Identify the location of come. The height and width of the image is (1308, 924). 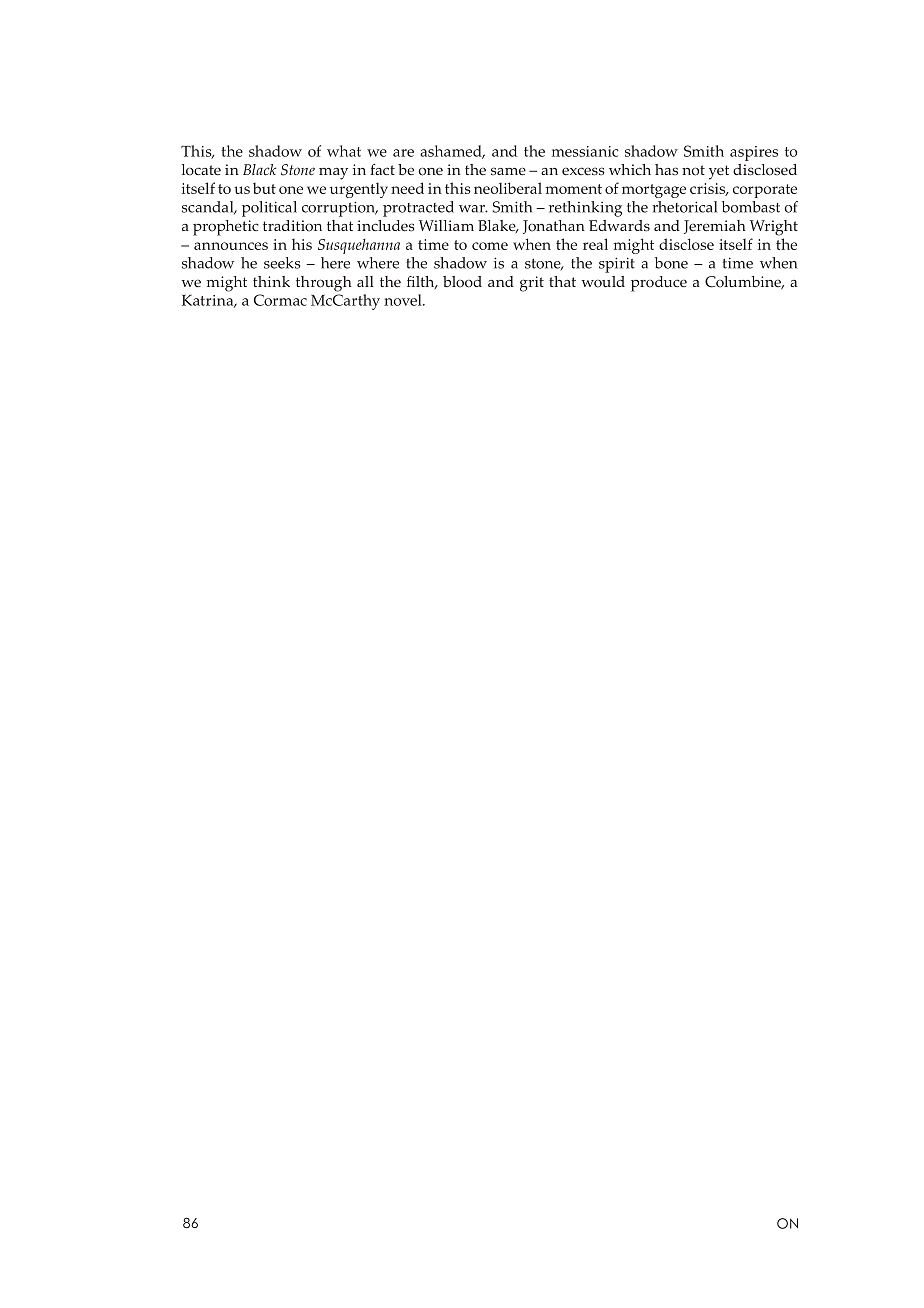
(490, 246).
